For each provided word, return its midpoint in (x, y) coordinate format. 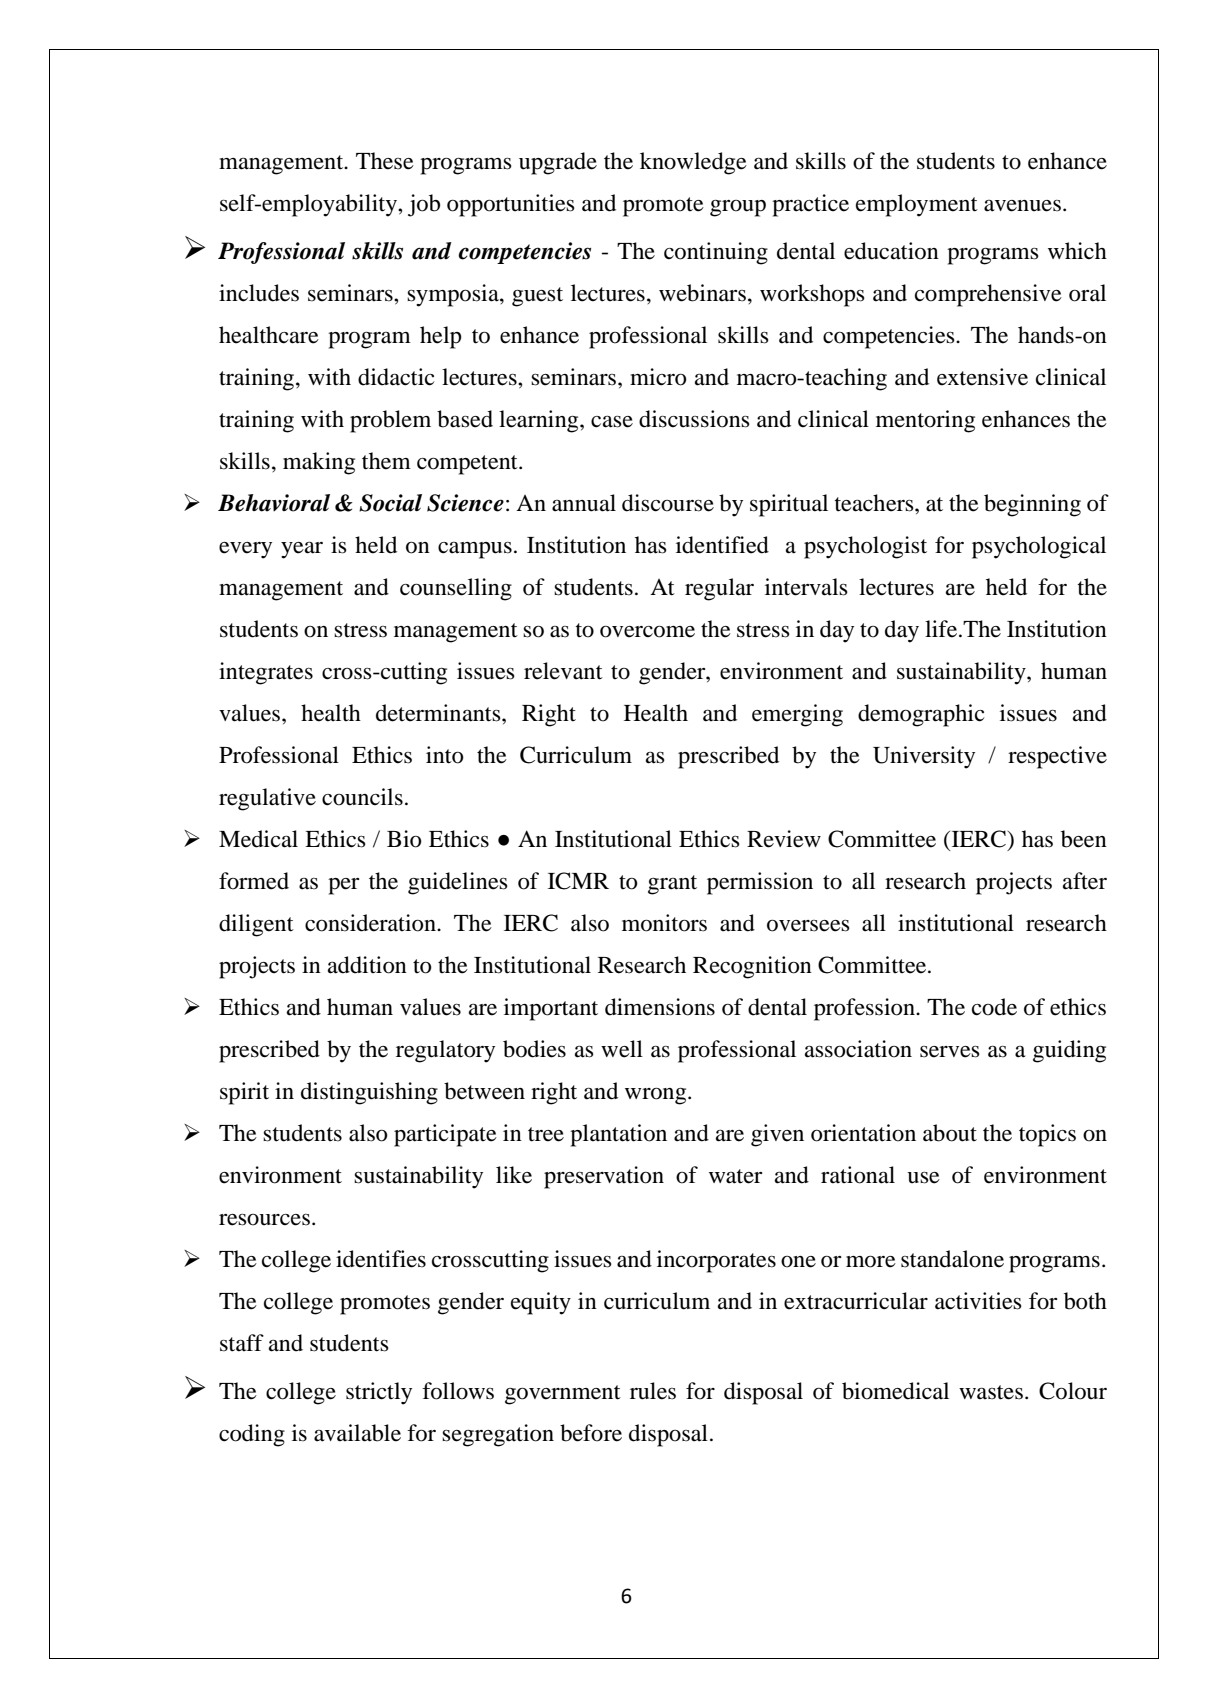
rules (653, 1391)
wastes (991, 1392)
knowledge (693, 163)
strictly (379, 1393)
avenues (1022, 206)
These (385, 161)
